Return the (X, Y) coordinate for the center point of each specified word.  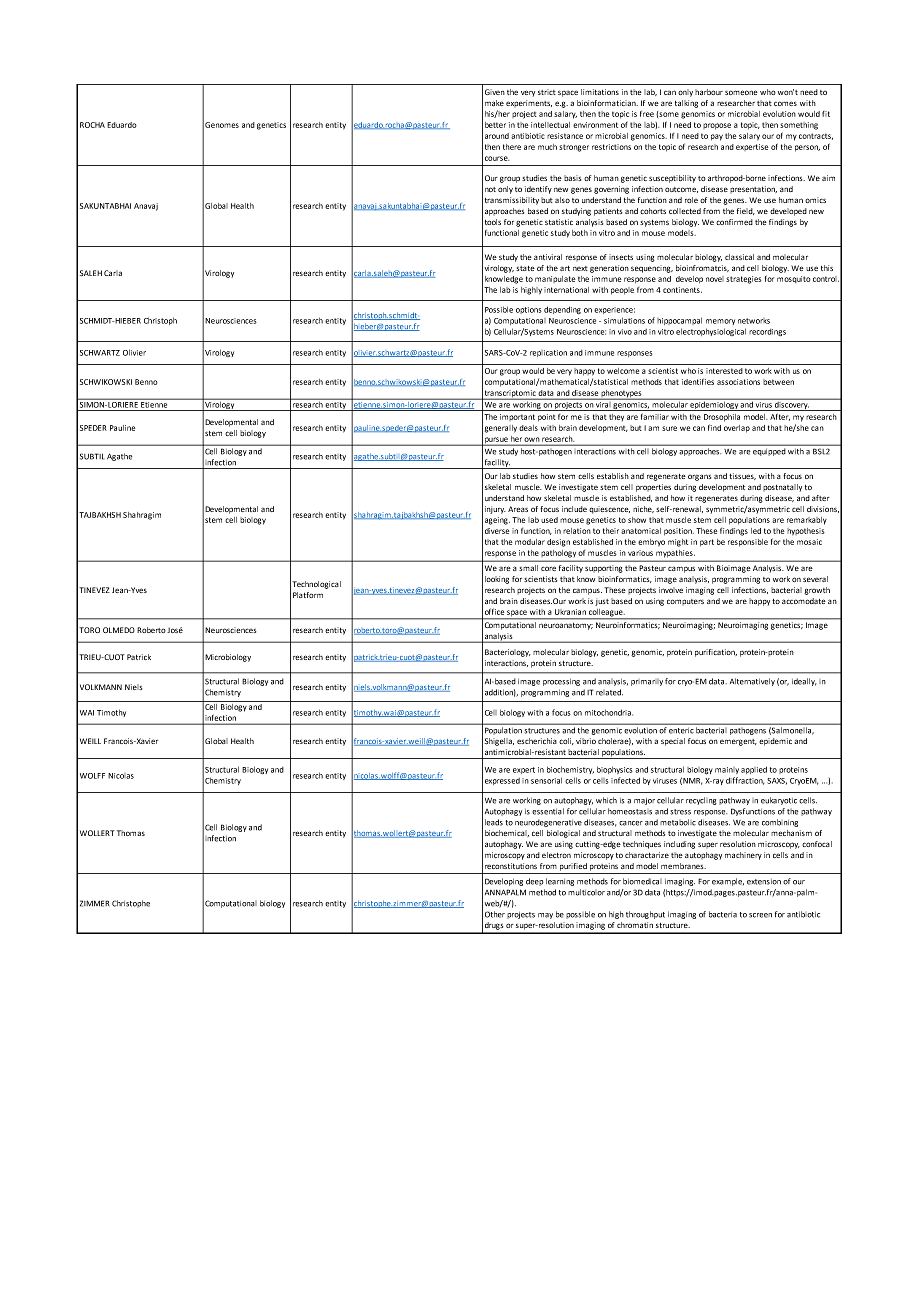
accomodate (804, 601)
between (778, 382)
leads (494, 822)
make (494, 103)
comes (785, 103)
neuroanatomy (566, 626)
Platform (308, 595)
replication (548, 353)
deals (528, 428)
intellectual (550, 125)
